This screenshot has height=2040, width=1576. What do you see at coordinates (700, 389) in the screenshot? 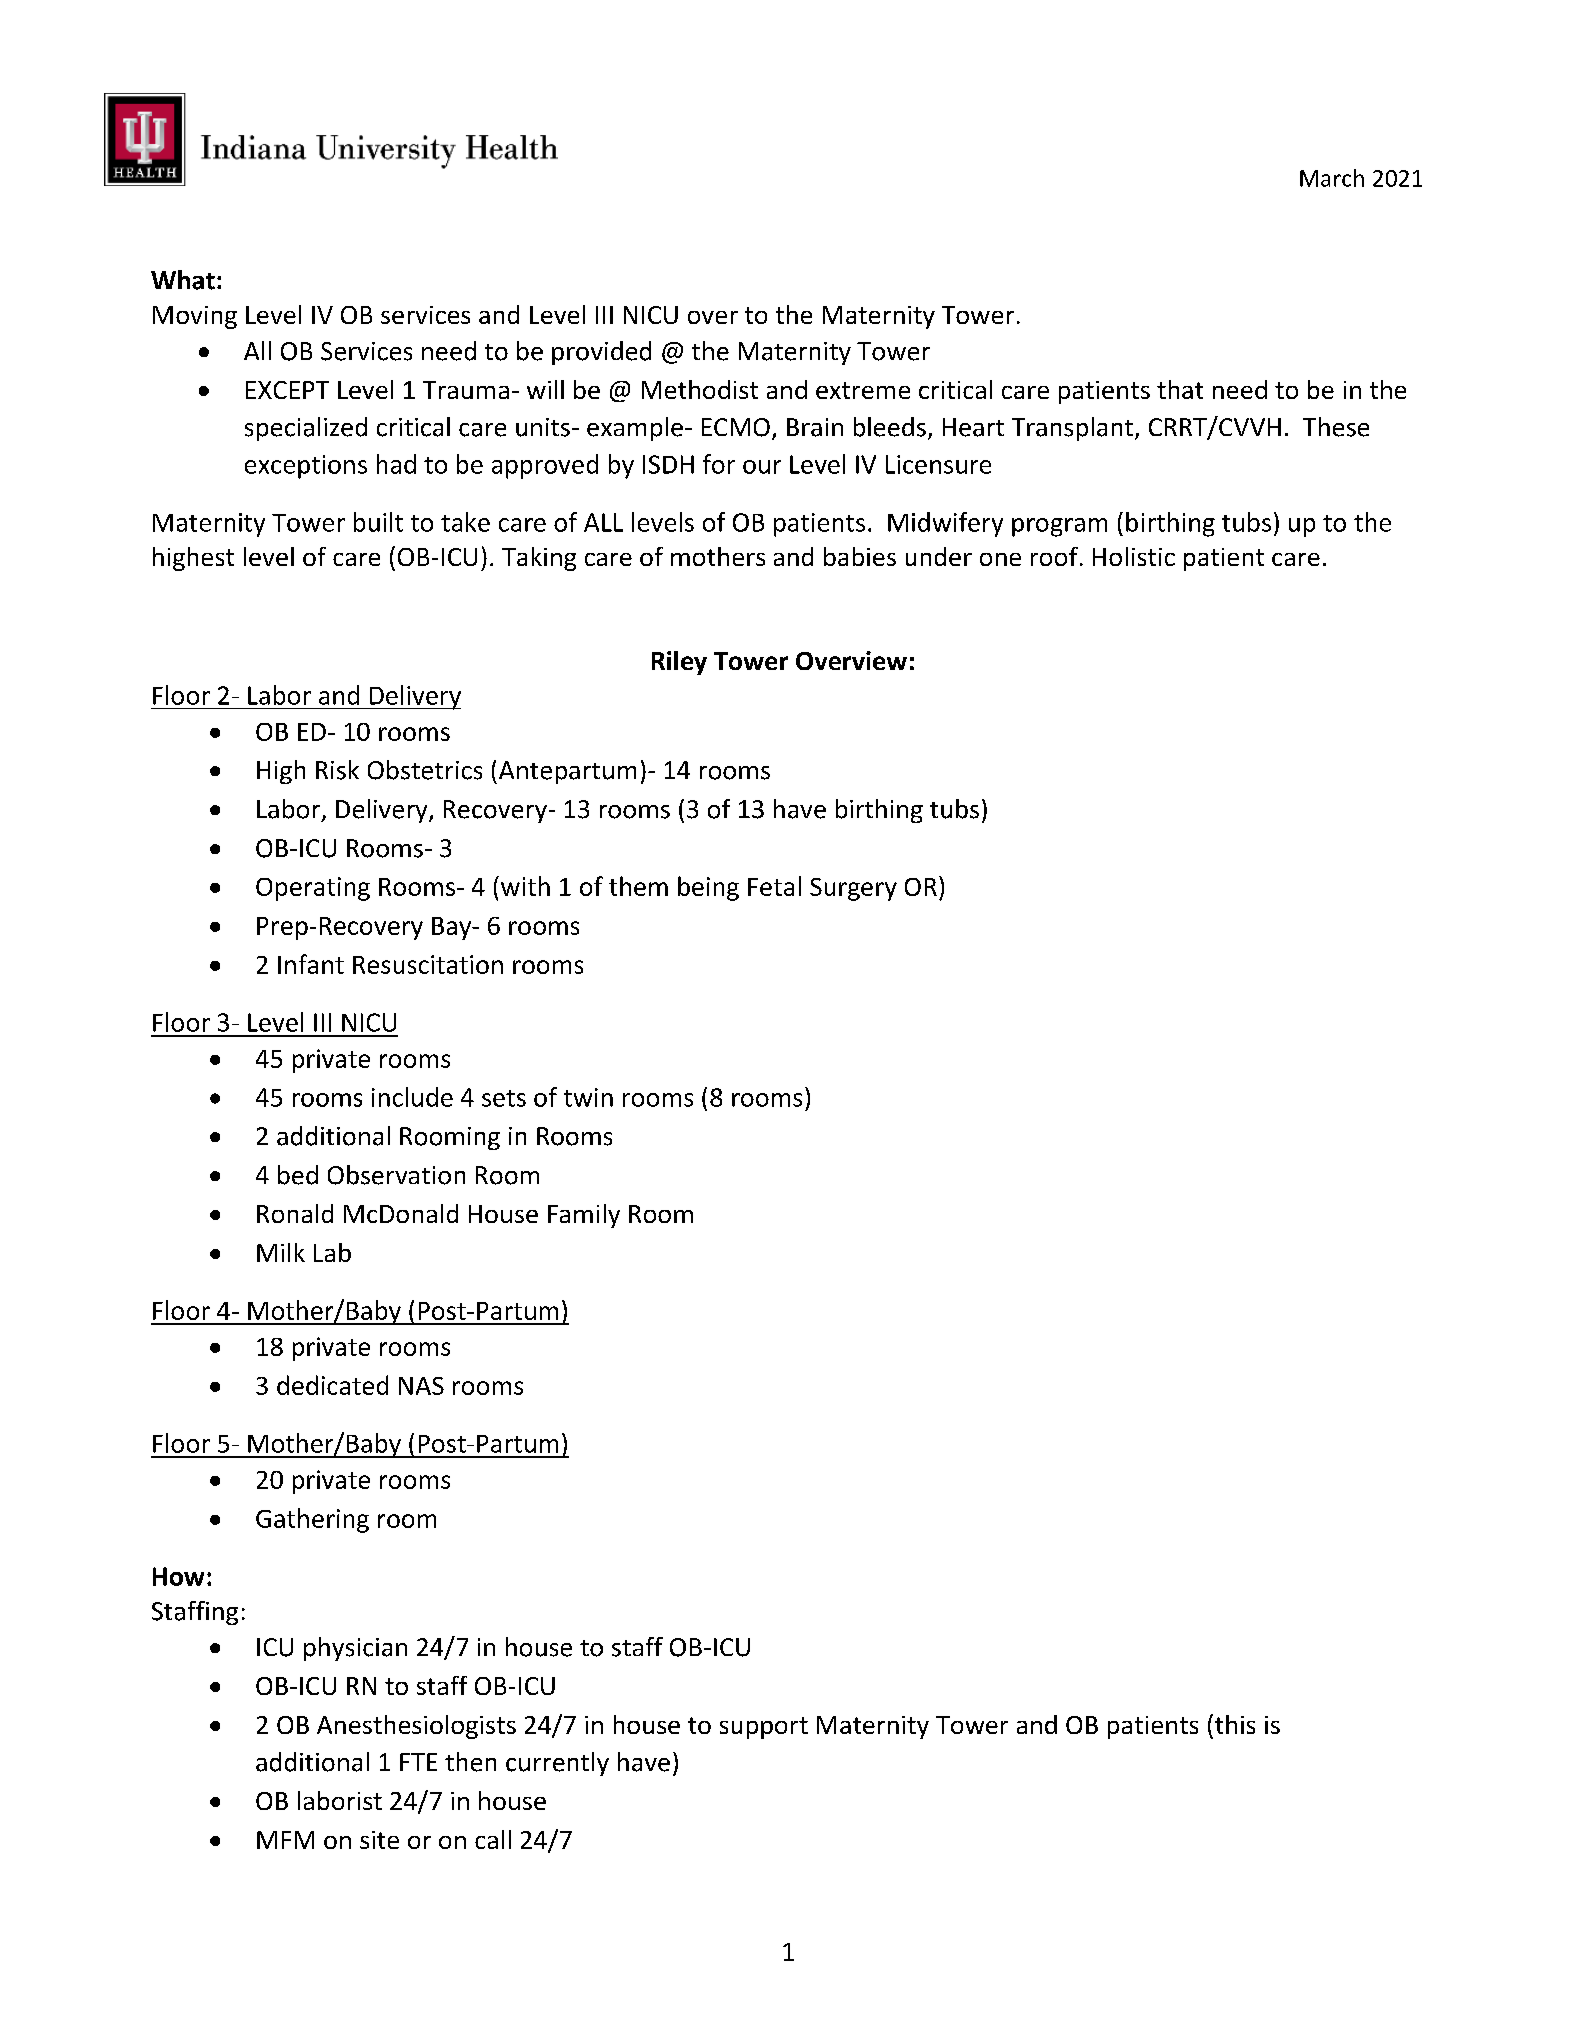
I see `Methodist` at bounding box center [700, 389].
